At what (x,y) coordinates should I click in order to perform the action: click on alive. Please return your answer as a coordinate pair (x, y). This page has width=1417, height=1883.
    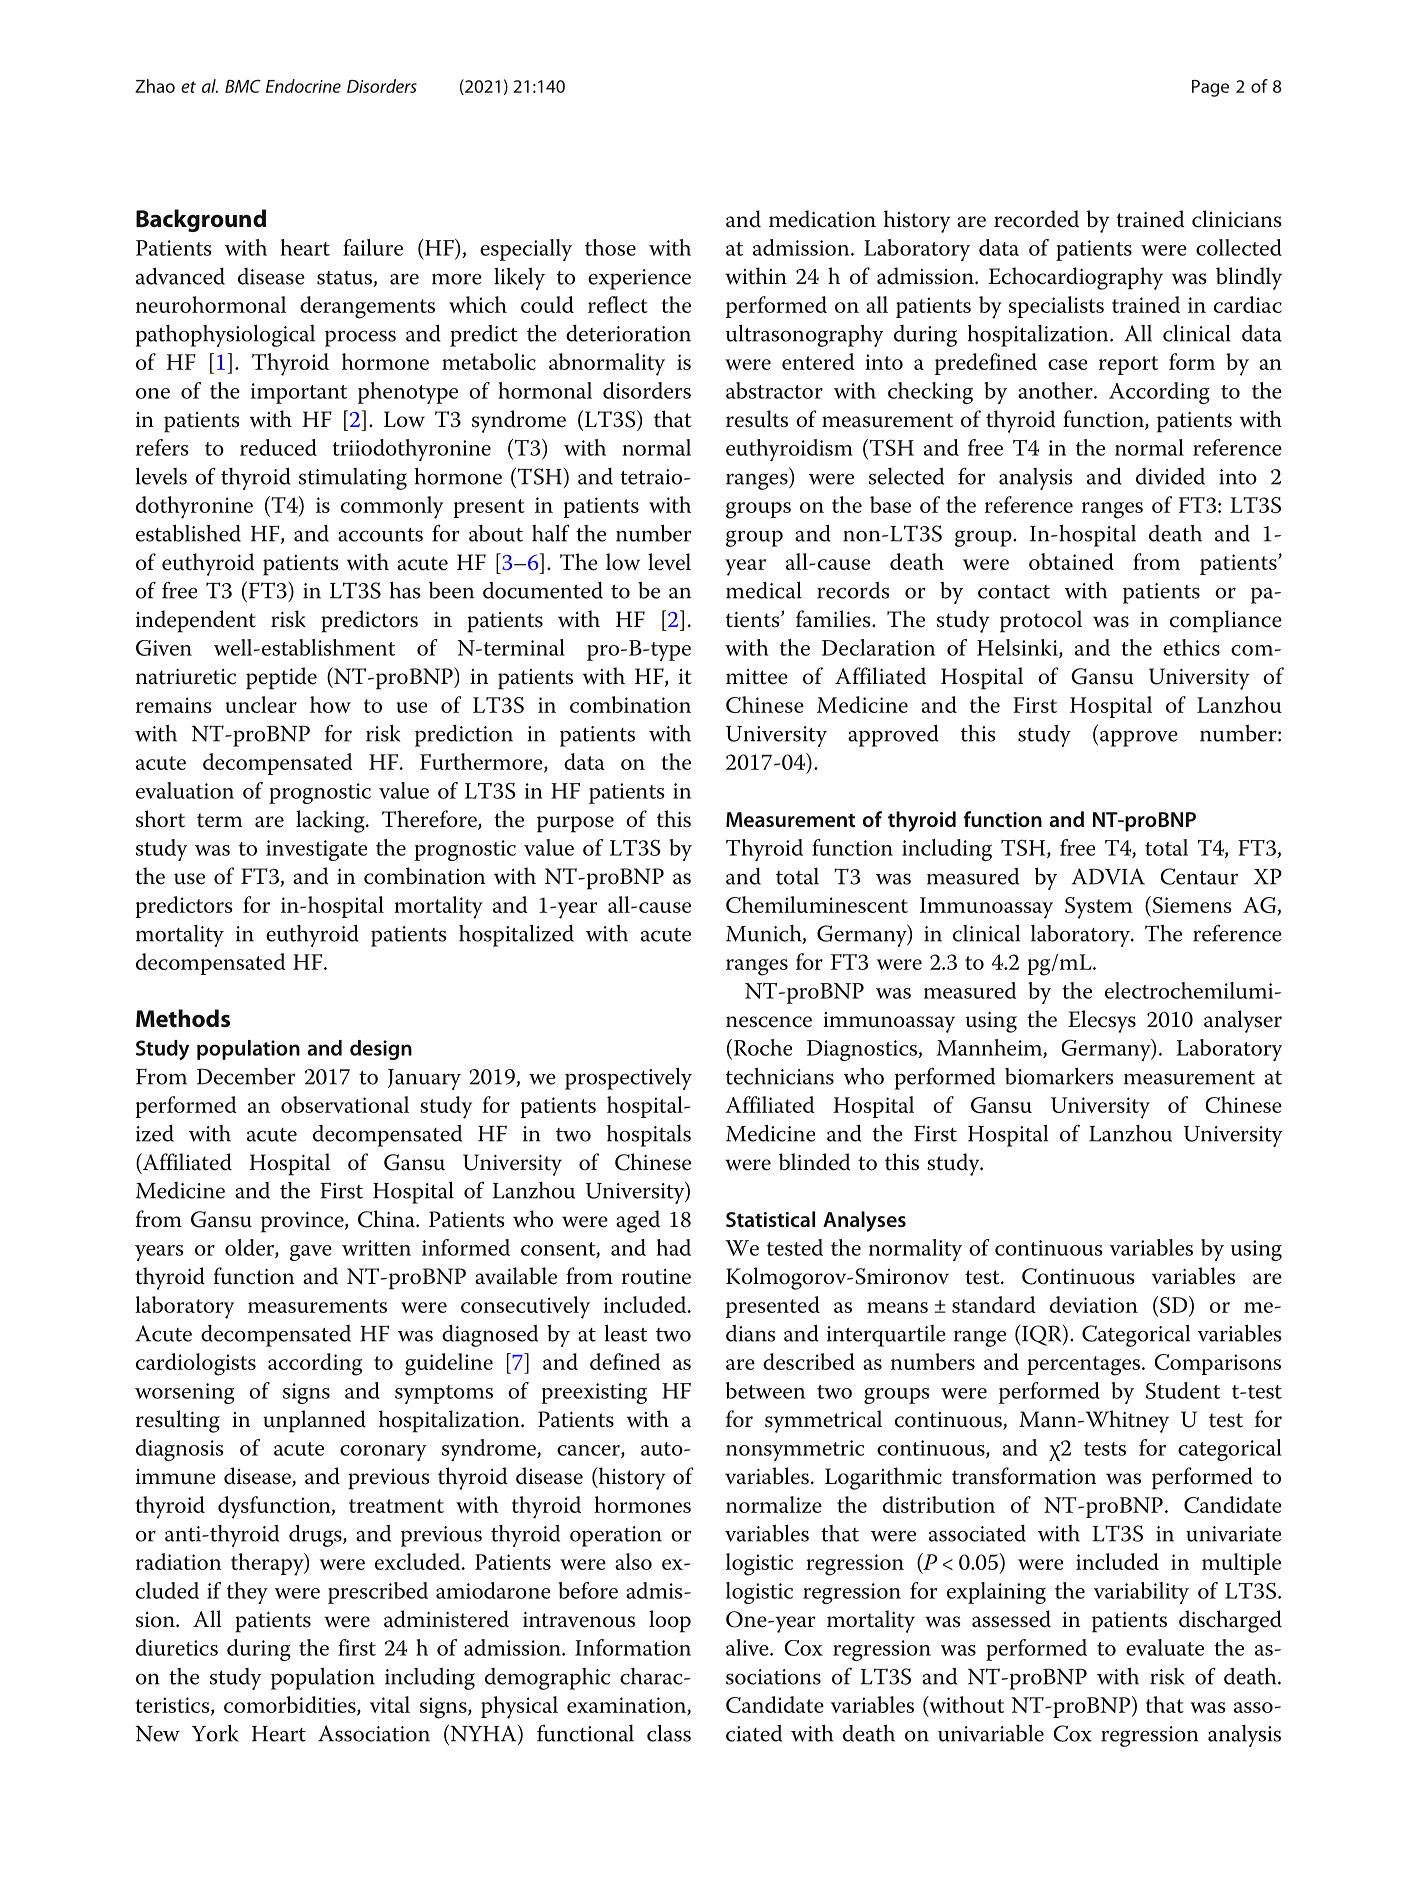
    Looking at the image, I should click on (748, 1647).
